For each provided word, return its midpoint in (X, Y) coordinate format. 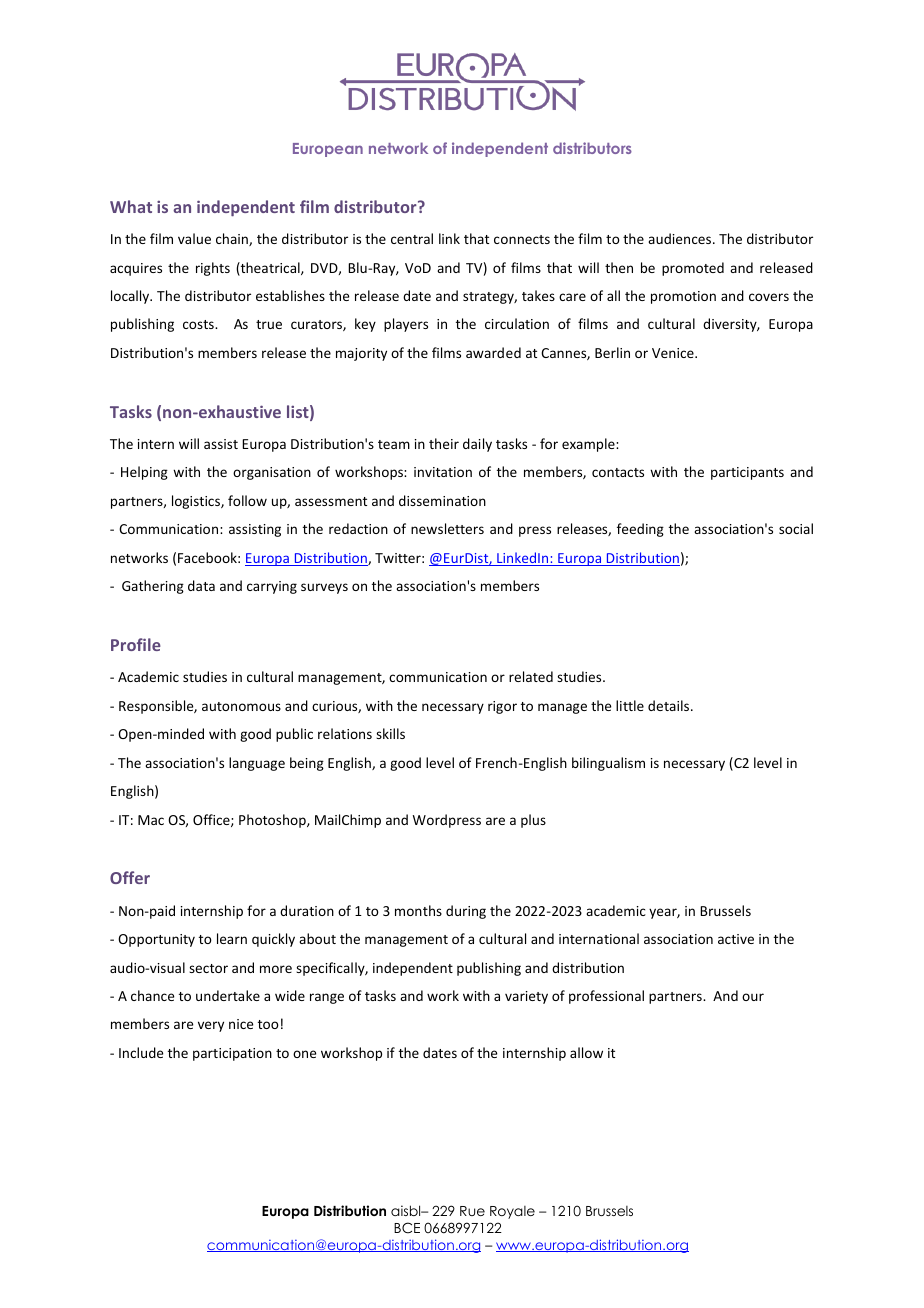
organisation (272, 473)
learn (232, 938)
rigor (502, 707)
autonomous (241, 706)
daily (477, 445)
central (412, 238)
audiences (681, 238)
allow (586, 1052)
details (670, 705)
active (736, 939)
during (466, 912)
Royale (512, 1212)
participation (232, 1054)
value (194, 238)
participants (747, 473)
